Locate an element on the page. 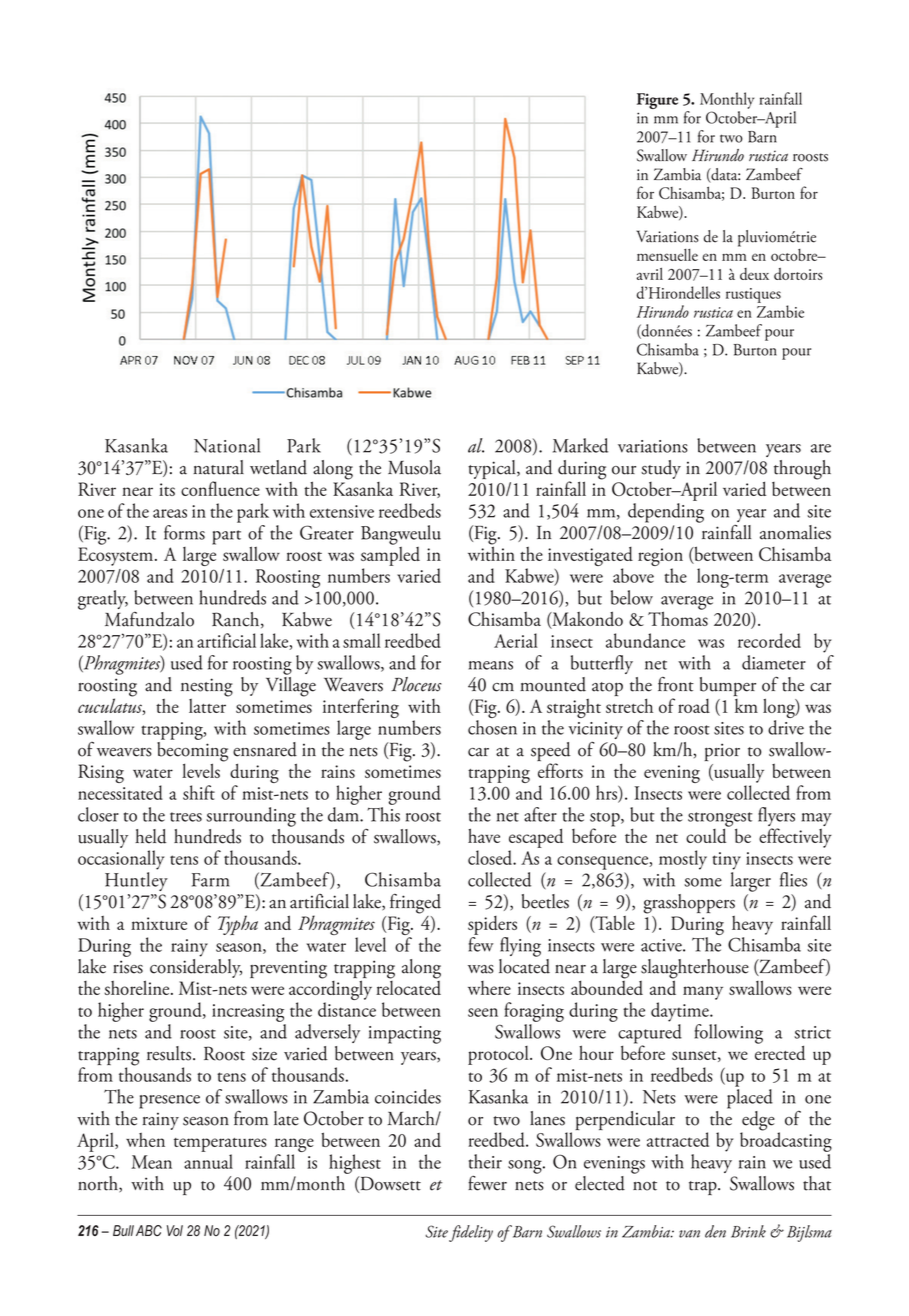 This document has height=1316, width=909. Vol is located at coordinates (175, 1230).
